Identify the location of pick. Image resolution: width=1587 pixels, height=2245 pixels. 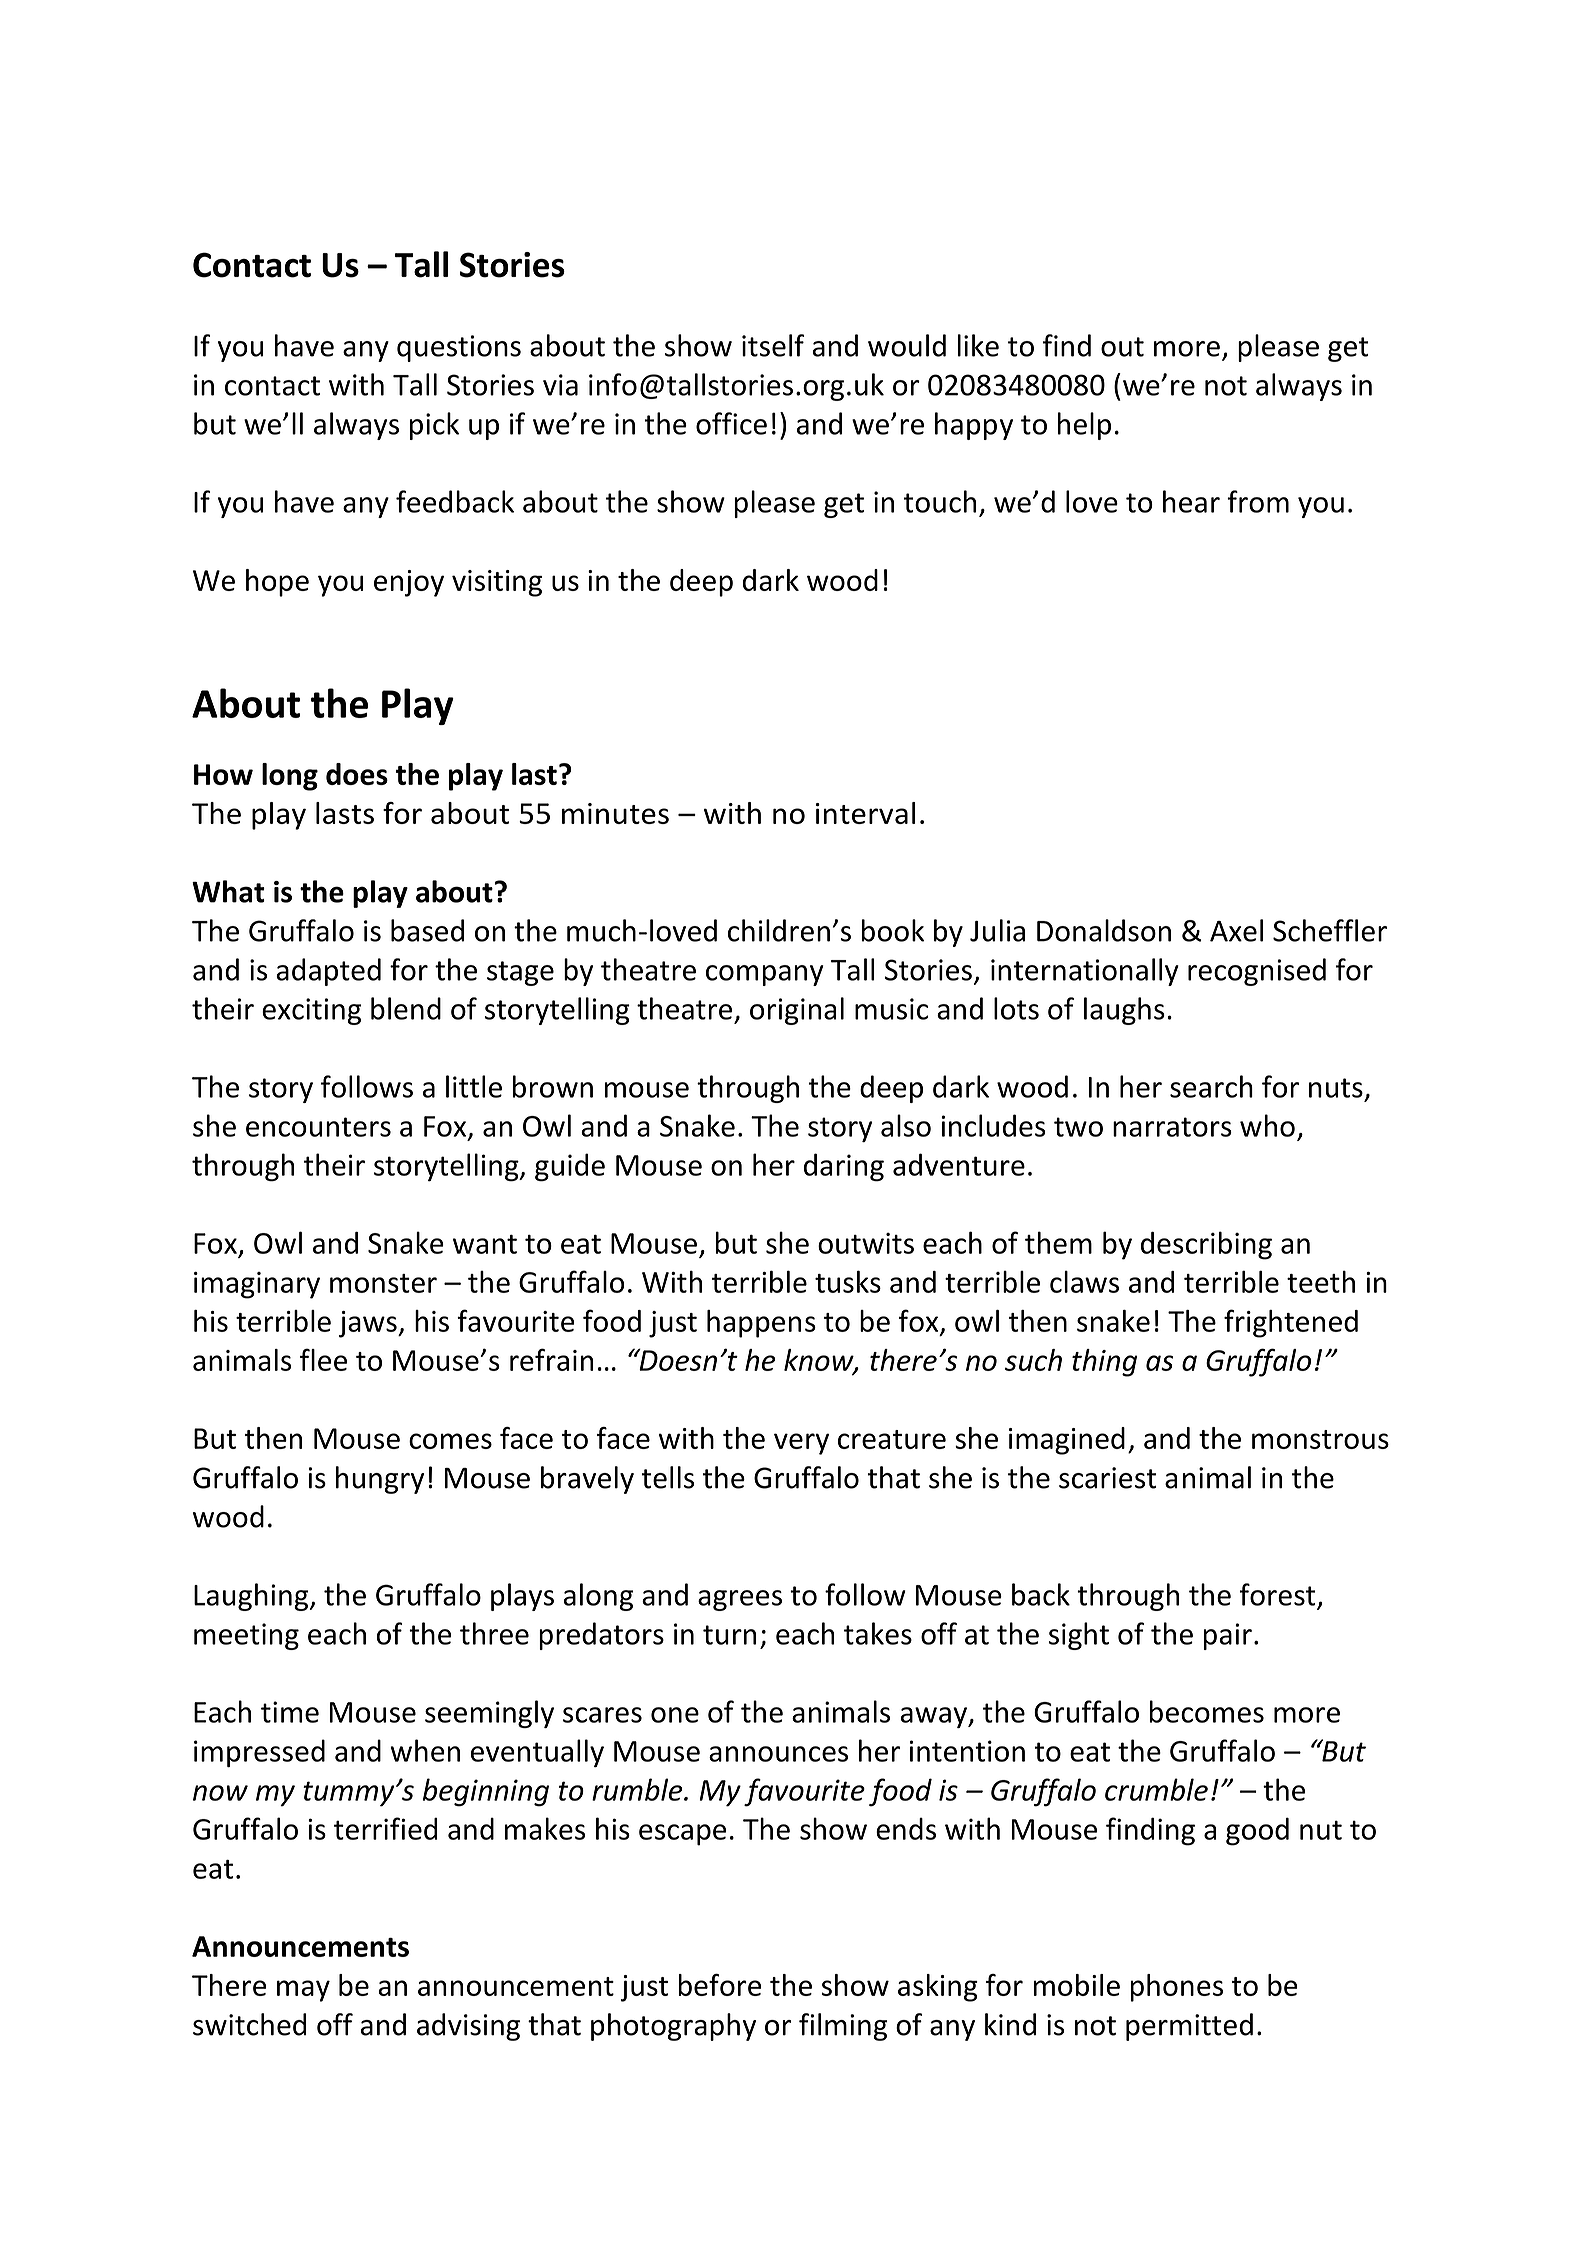
(434, 426).
